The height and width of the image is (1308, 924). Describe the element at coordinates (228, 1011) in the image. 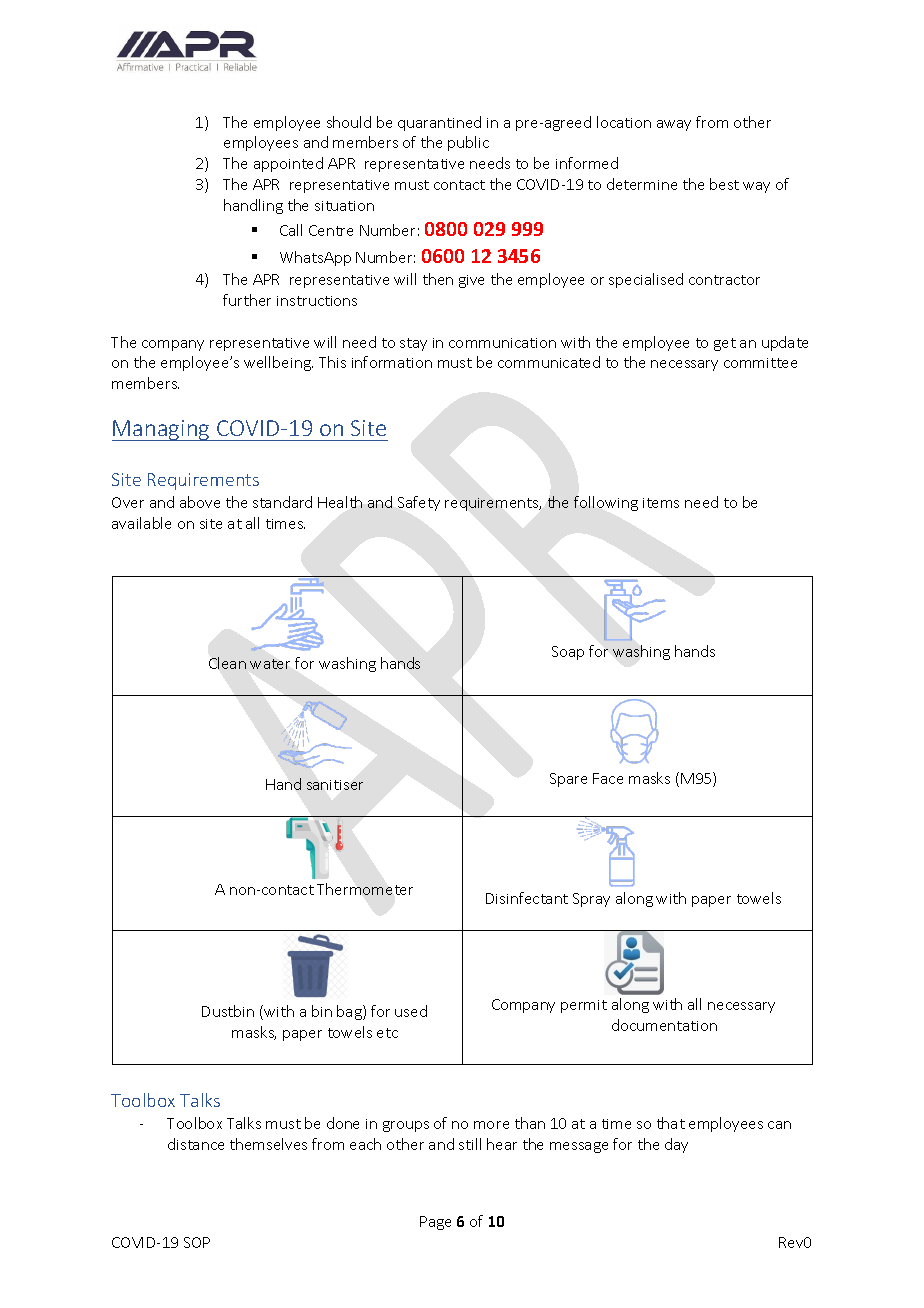

I see `Dustbin` at that location.
